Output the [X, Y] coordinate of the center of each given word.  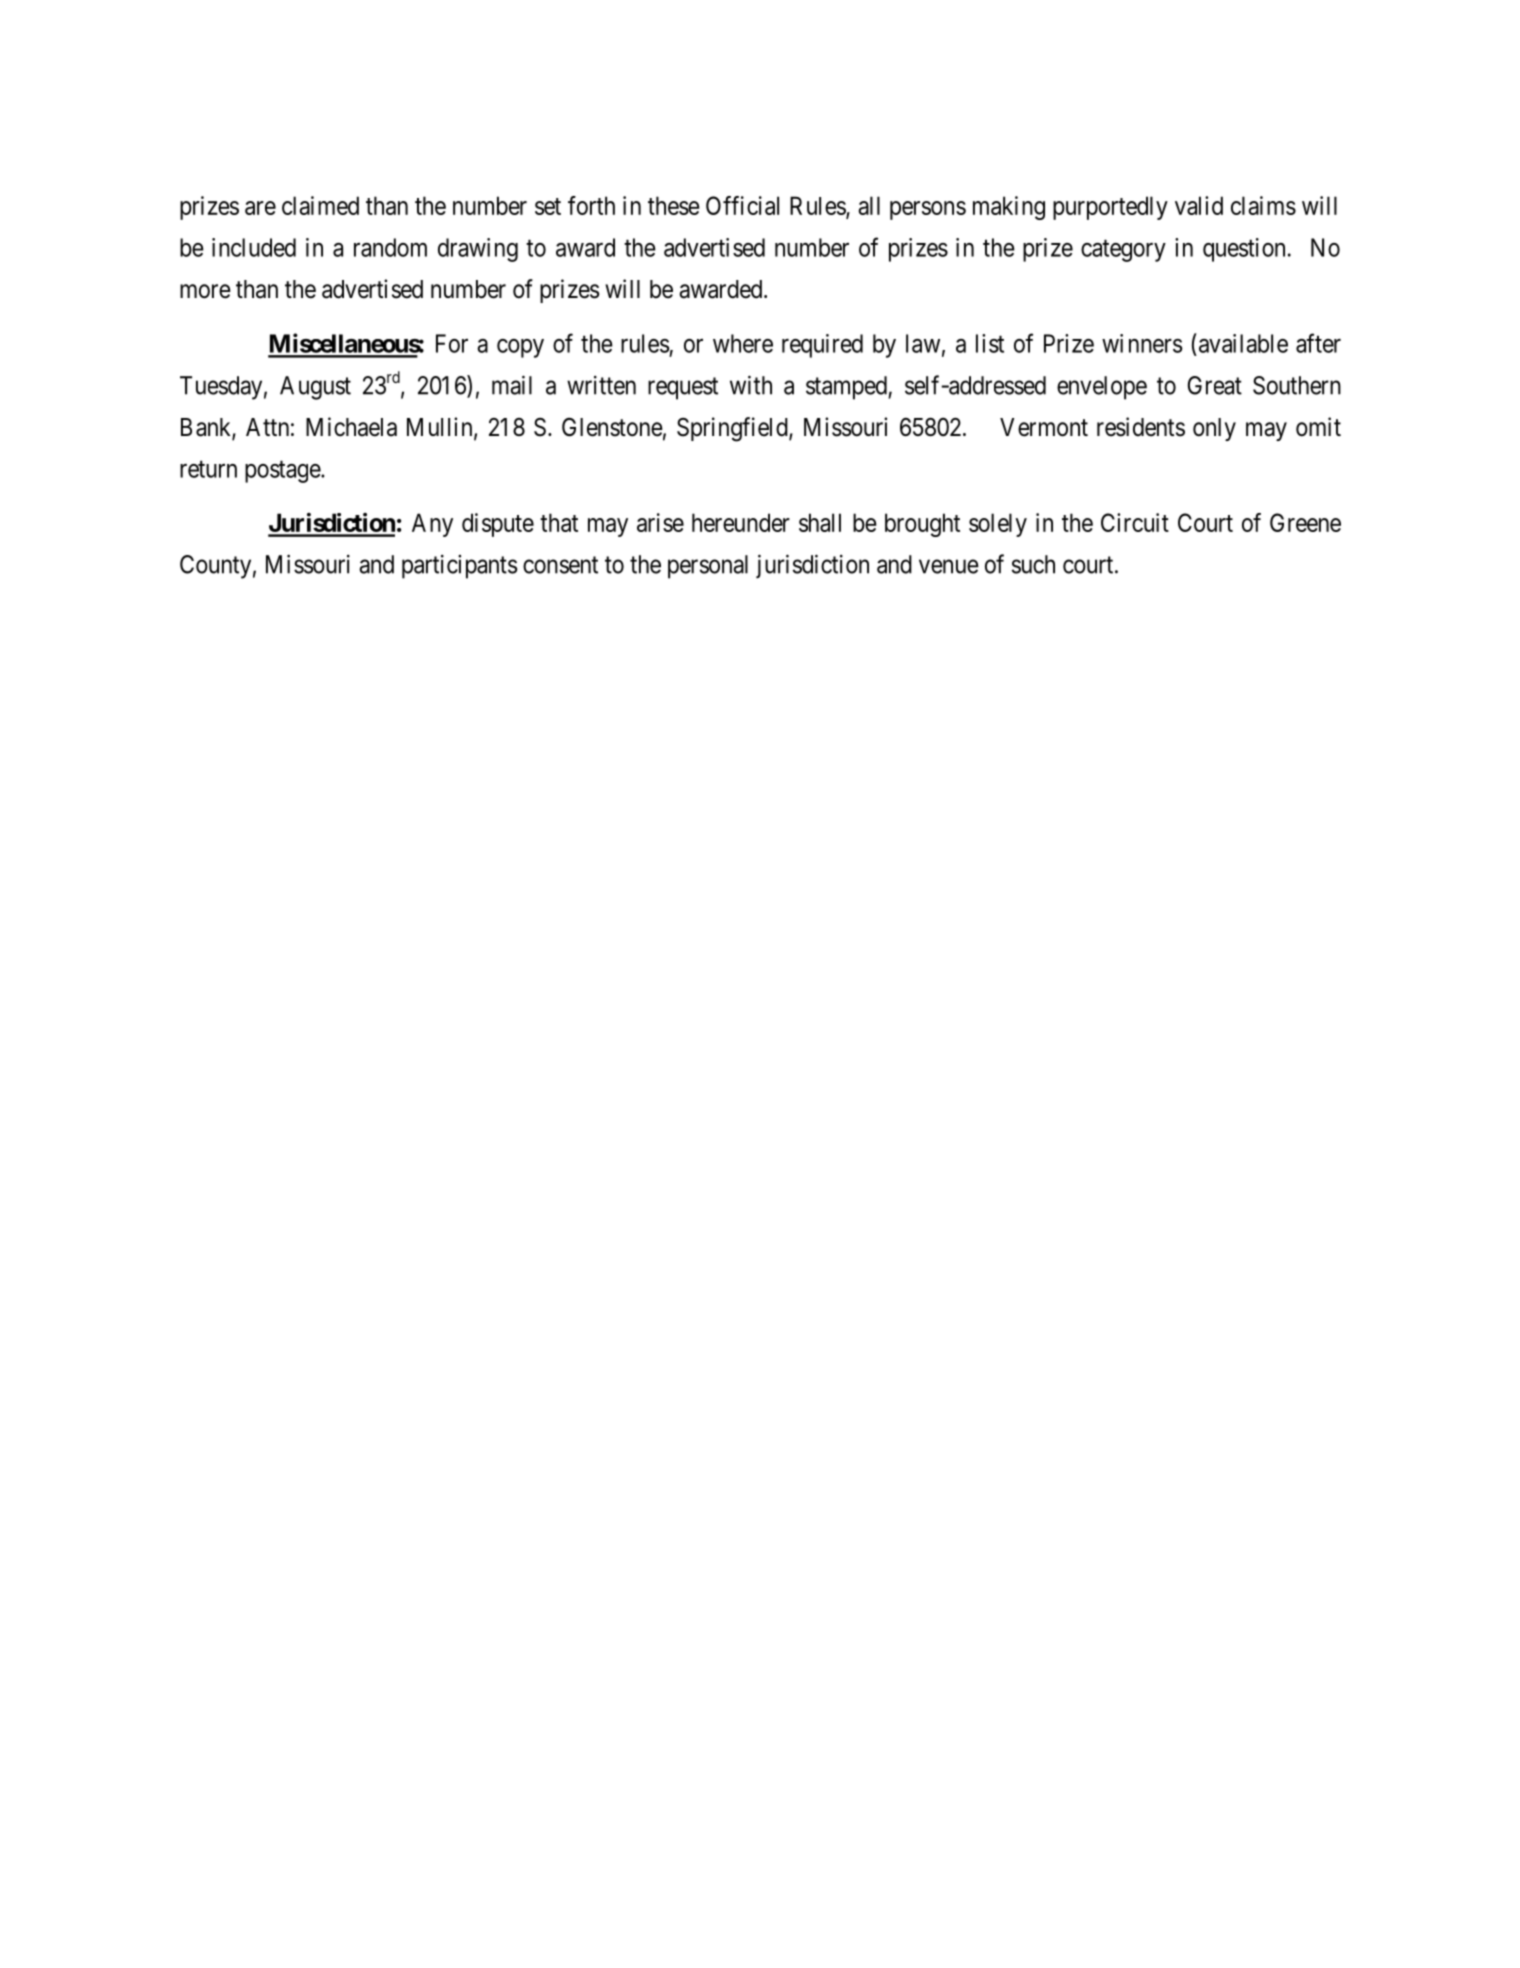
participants [460, 567]
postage [283, 472]
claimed [320, 205]
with [751, 385]
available [1242, 343]
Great [1215, 385]
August [315, 388]
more [205, 291]
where [743, 343]
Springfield [733, 429]
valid [1199, 205]
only [1214, 429]
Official [742, 205]
